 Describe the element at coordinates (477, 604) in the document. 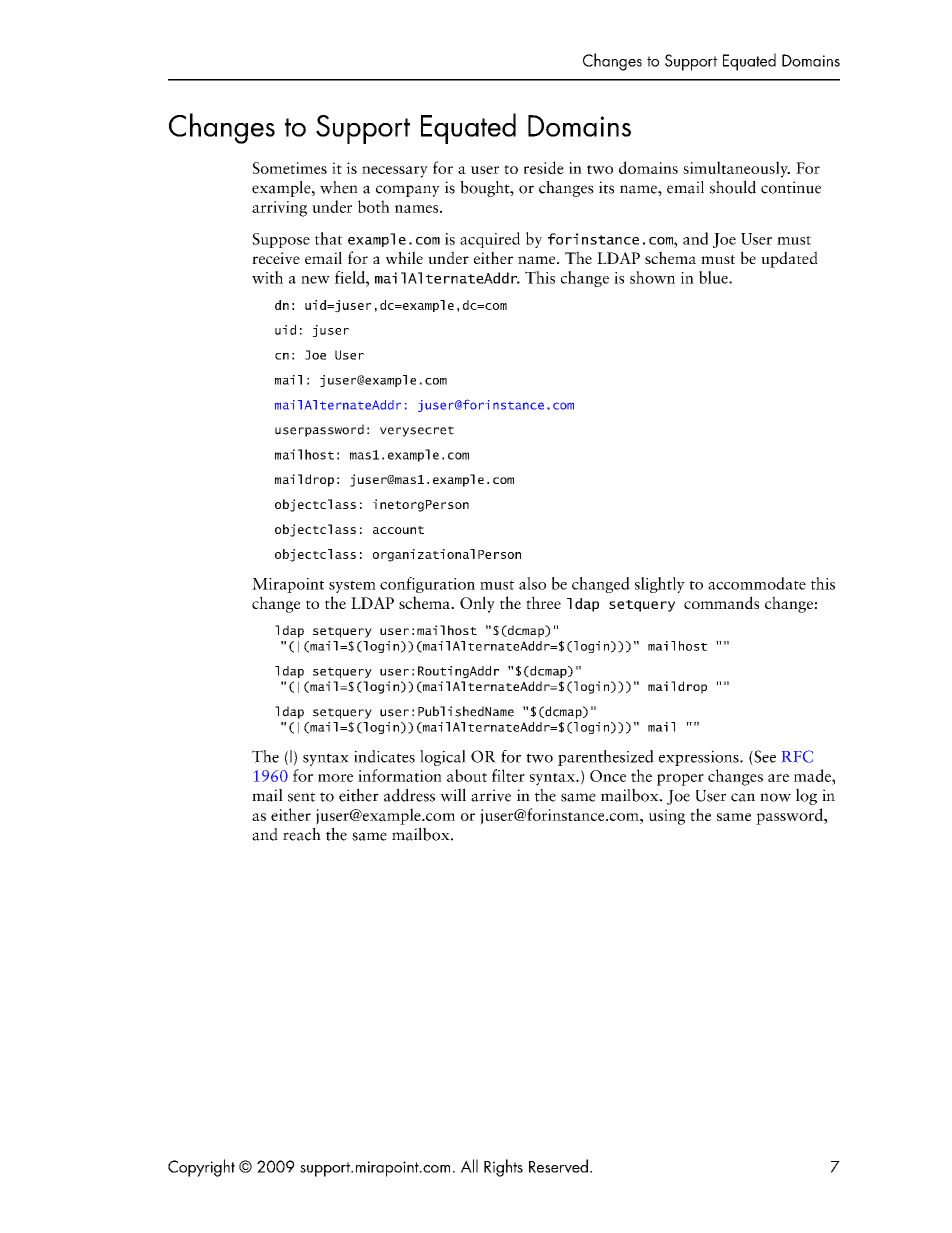

I see `Only` at that location.
